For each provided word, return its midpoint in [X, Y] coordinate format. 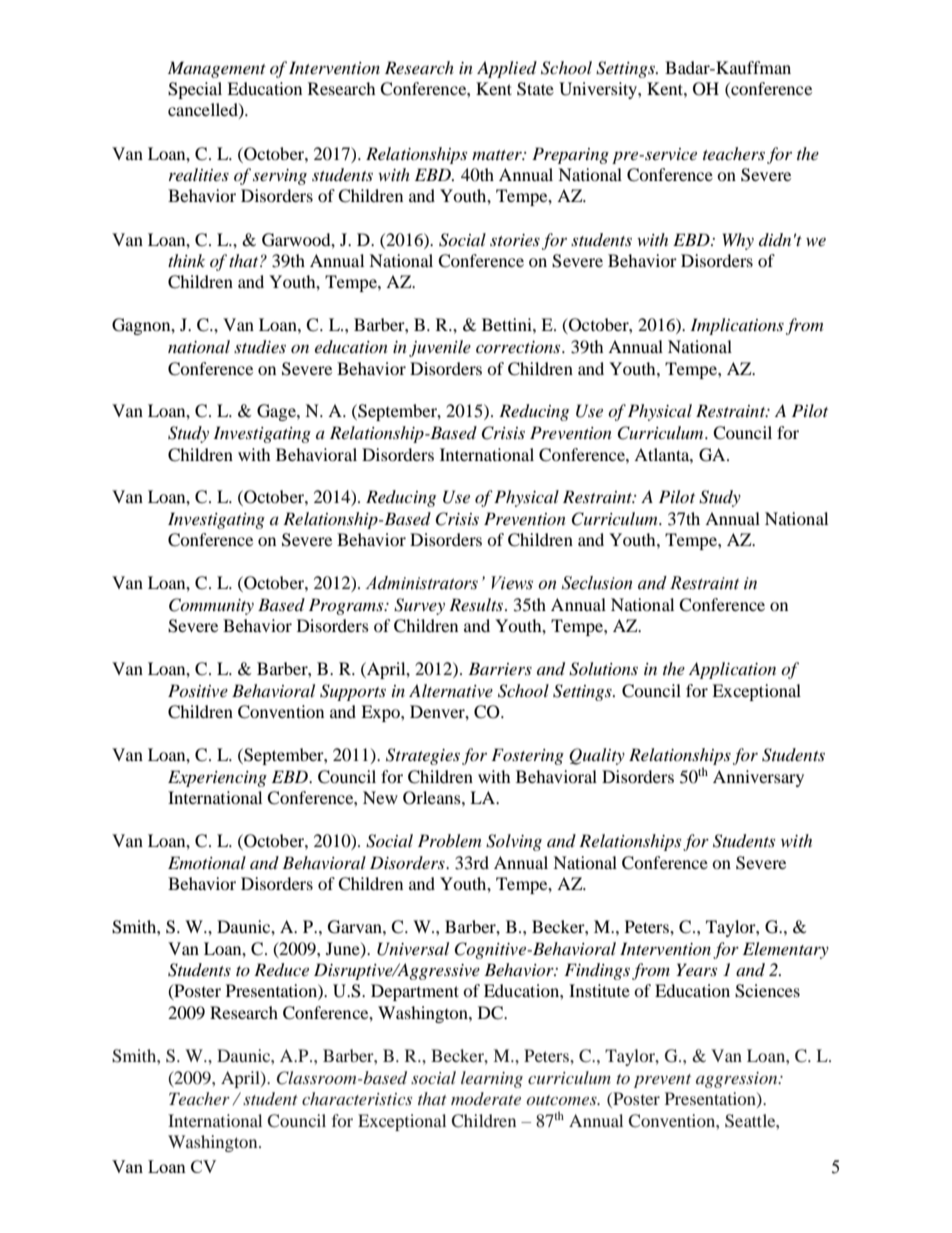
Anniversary [758, 778]
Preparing [570, 155]
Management [217, 69]
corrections [519, 347]
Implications [737, 326]
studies [260, 347]
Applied [507, 69]
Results [476, 604]
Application [732, 670]
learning [492, 1079]
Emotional [207, 862]
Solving [514, 842]
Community [211, 606]
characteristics [357, 1098]
